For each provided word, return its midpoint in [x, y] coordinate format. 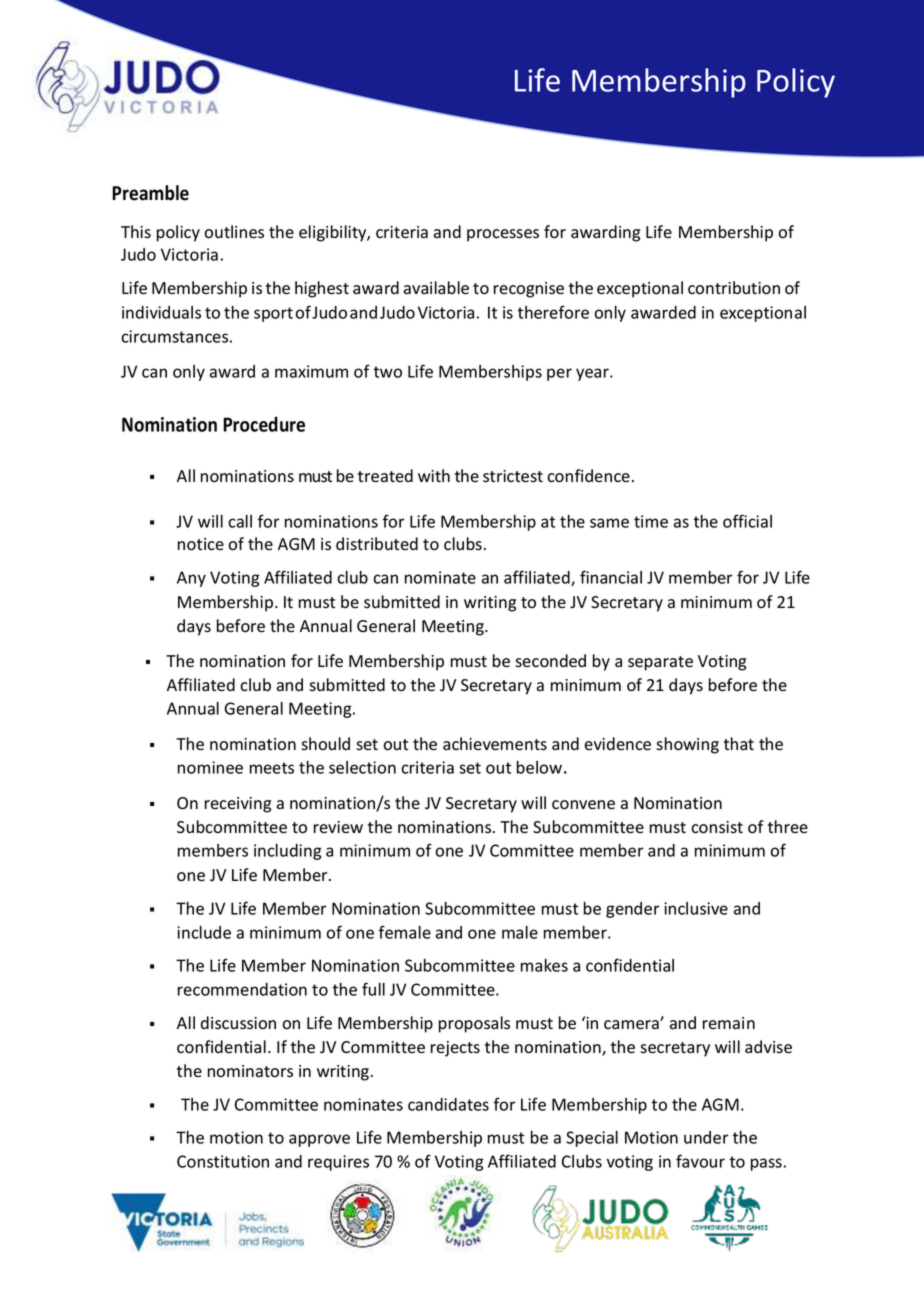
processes [503, 235]
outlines [234, 232]
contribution [734, 288]
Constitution [223, 1161]
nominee [210, 767]
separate [660, 663]
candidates [448, 1104]
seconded [550, 661]
